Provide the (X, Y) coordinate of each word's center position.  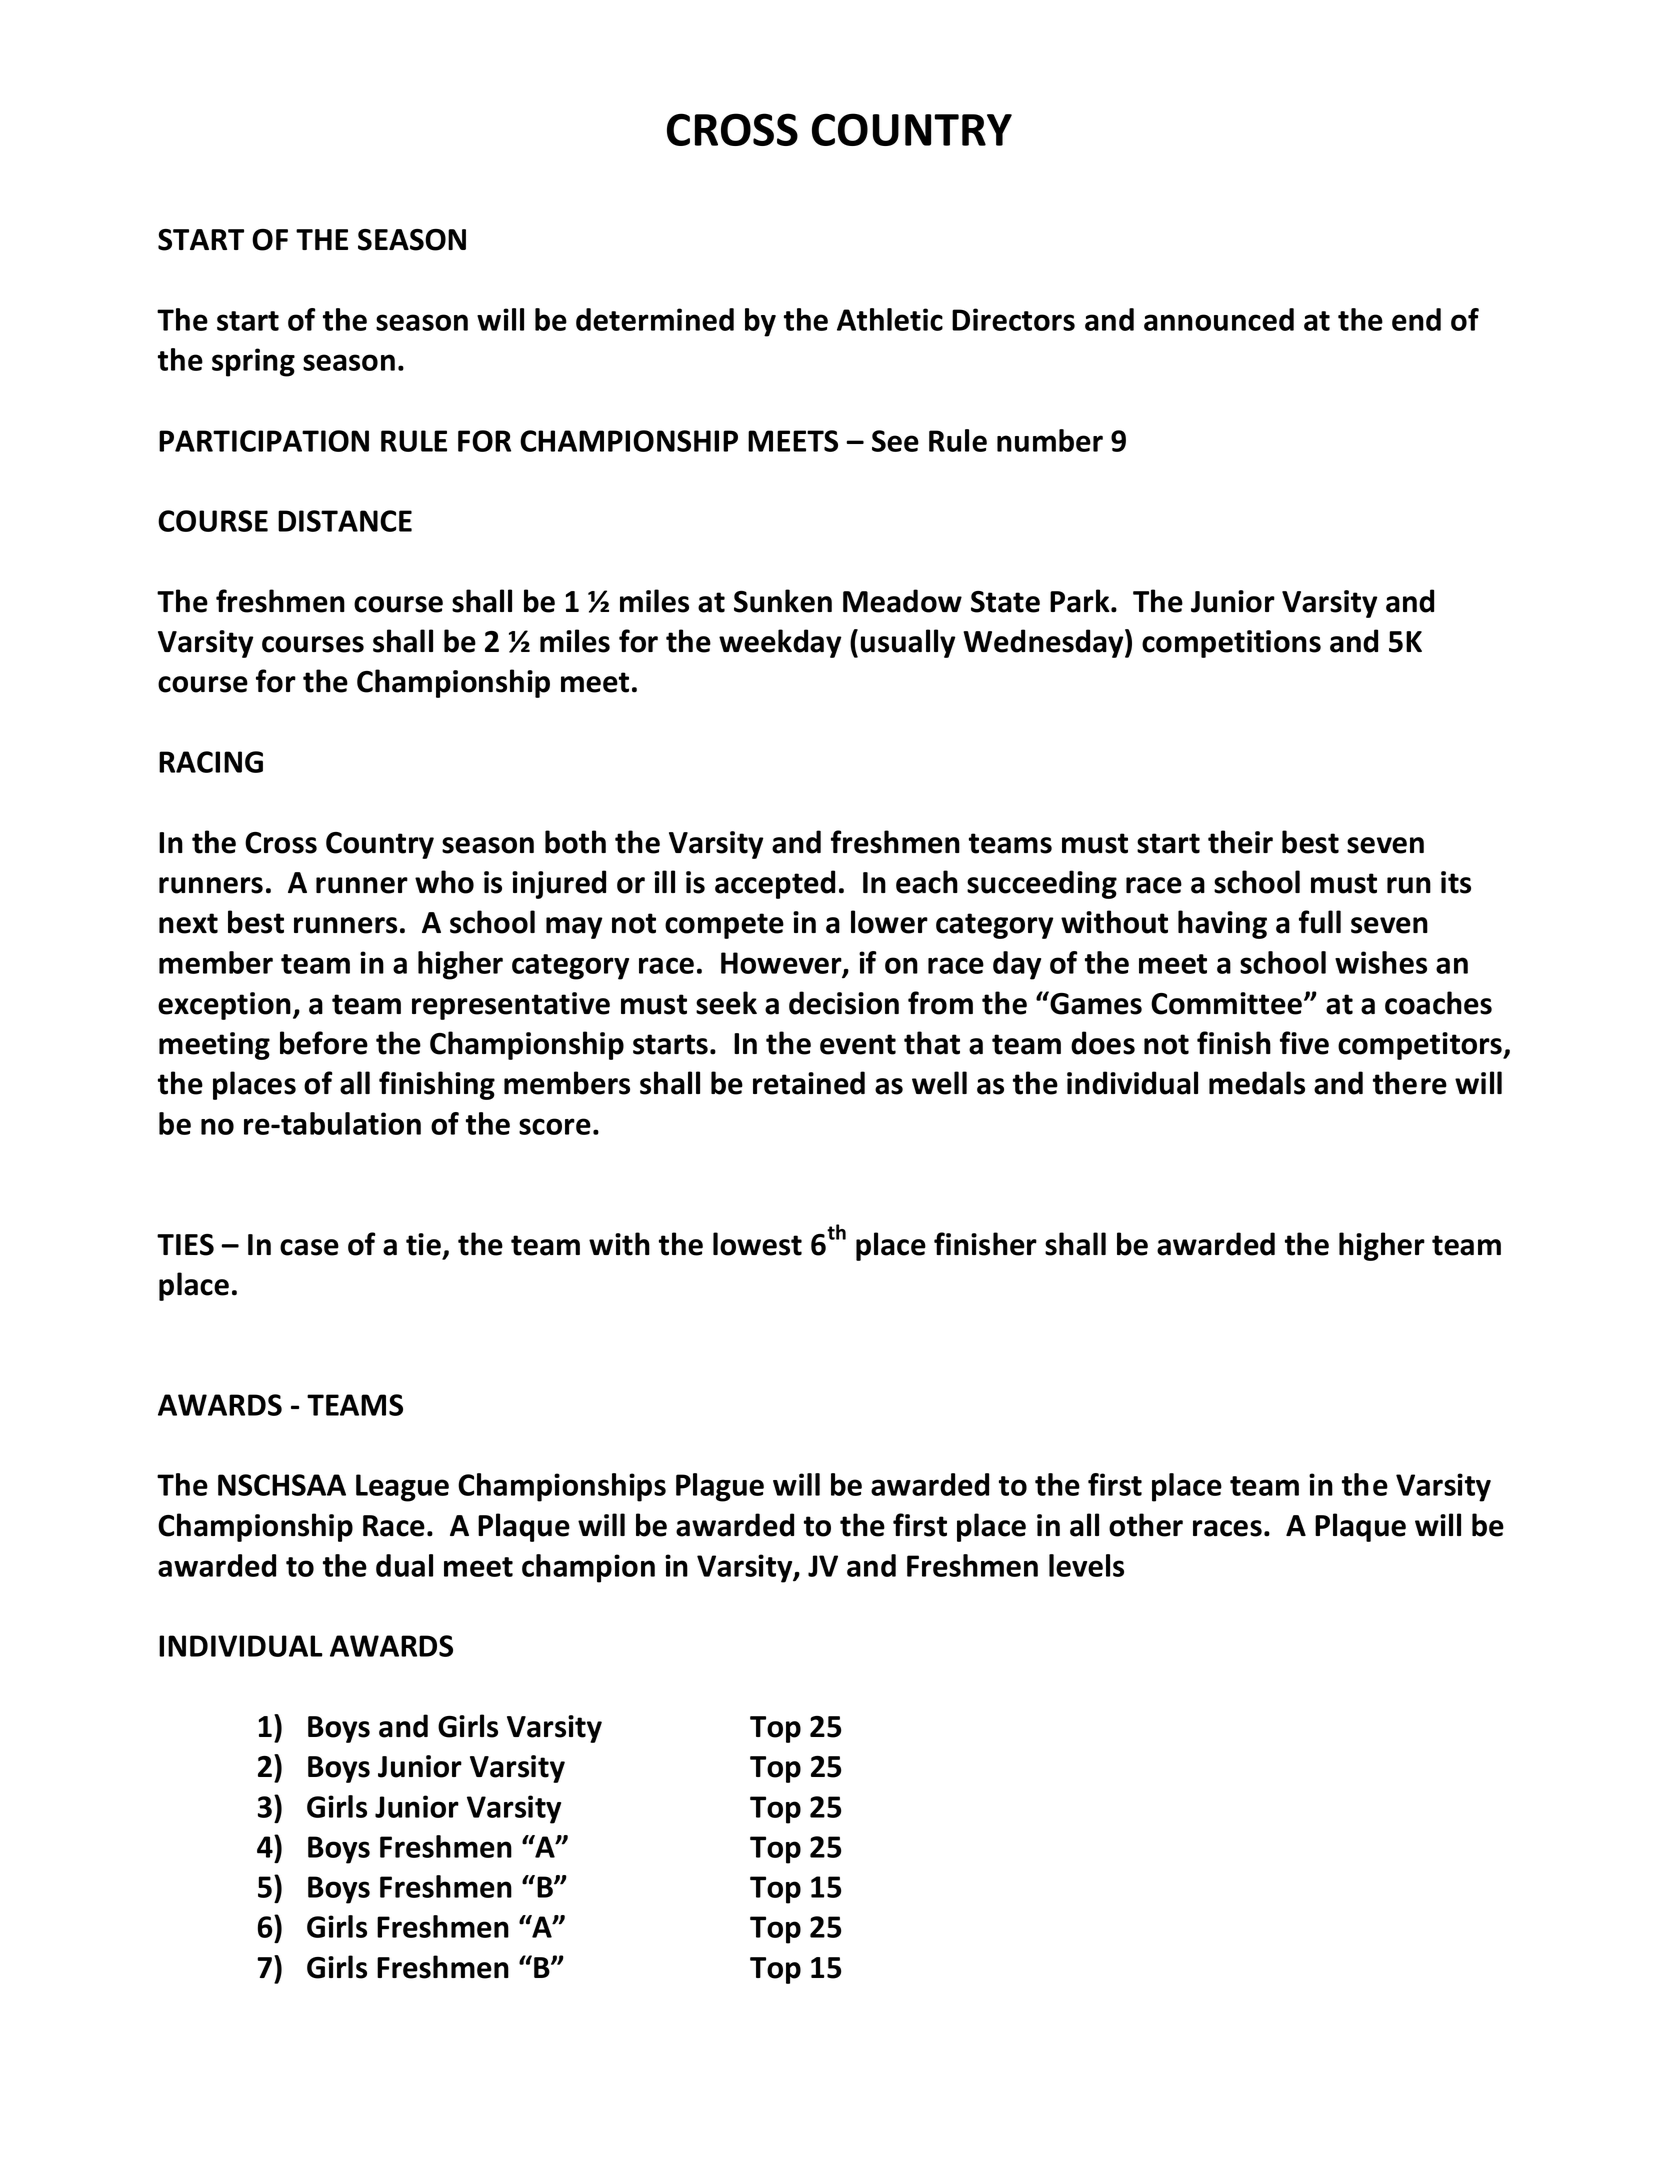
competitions (1231, 644)
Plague (720, 1487)
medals (1257, 1083)
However (782, 964)
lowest (757, 1244)
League (402, 1488)
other (1146, 1525)
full (1320, 922)
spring (253, 362)
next (188, 923)
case (309, 1247)
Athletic (890, 319)
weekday (780, 643)
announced (1219, 319)
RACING (211, 762)
